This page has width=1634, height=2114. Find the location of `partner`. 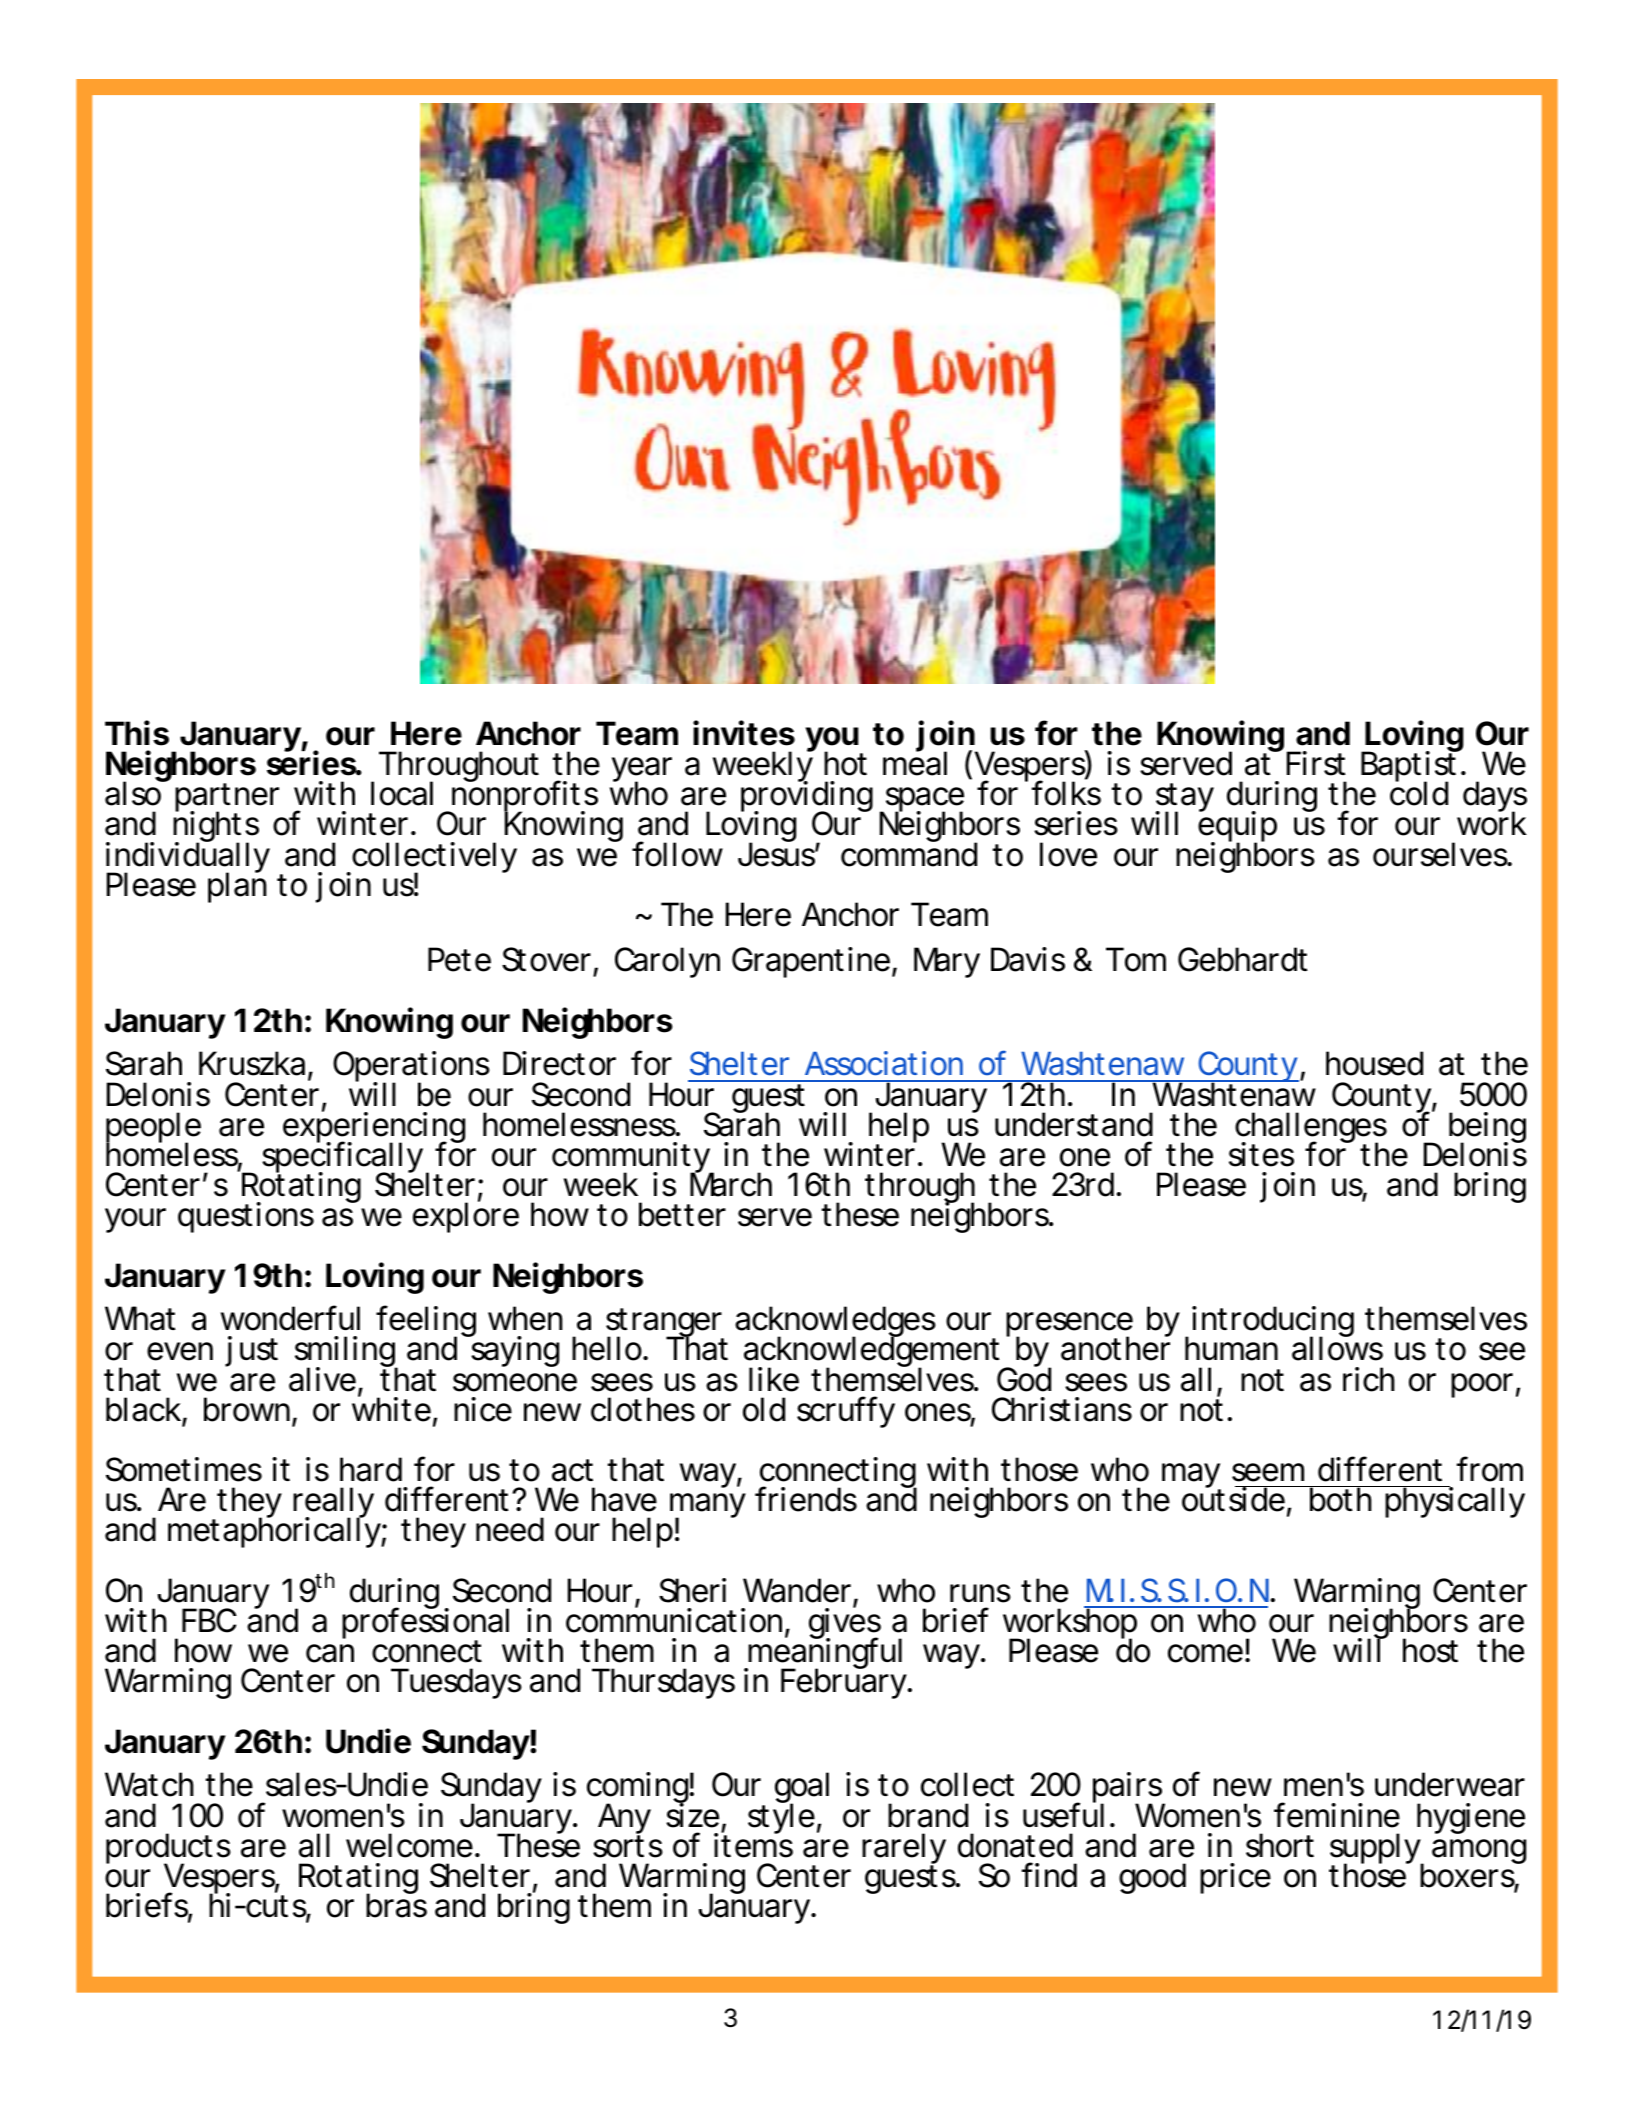

partner is located at coordinates (227, 799).
